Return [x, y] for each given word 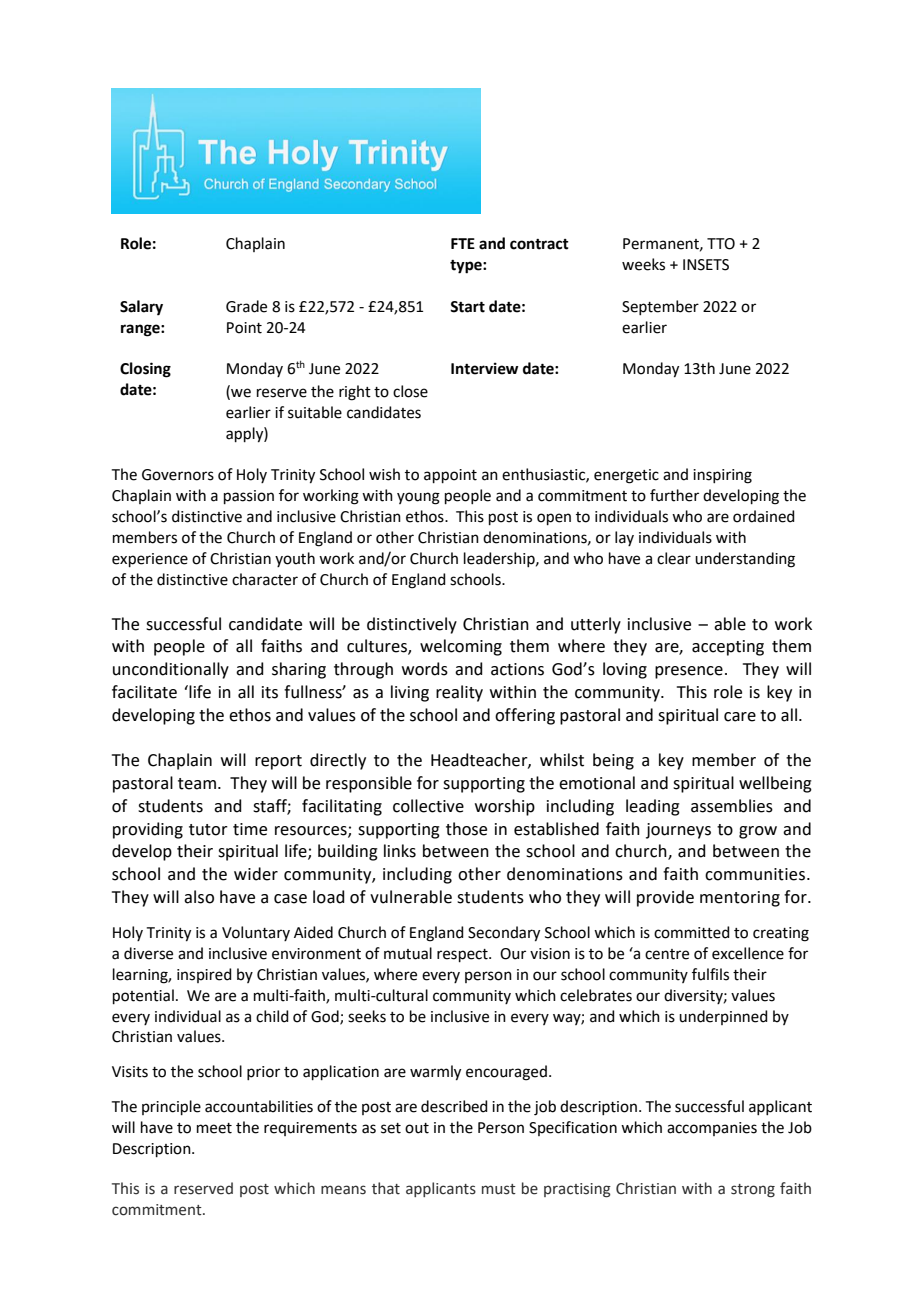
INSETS [706, 265]
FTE [463, 243]
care [740, 717]
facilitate [144, 692]
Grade [246, 306]
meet [214, 1128]
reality [459, 693]
